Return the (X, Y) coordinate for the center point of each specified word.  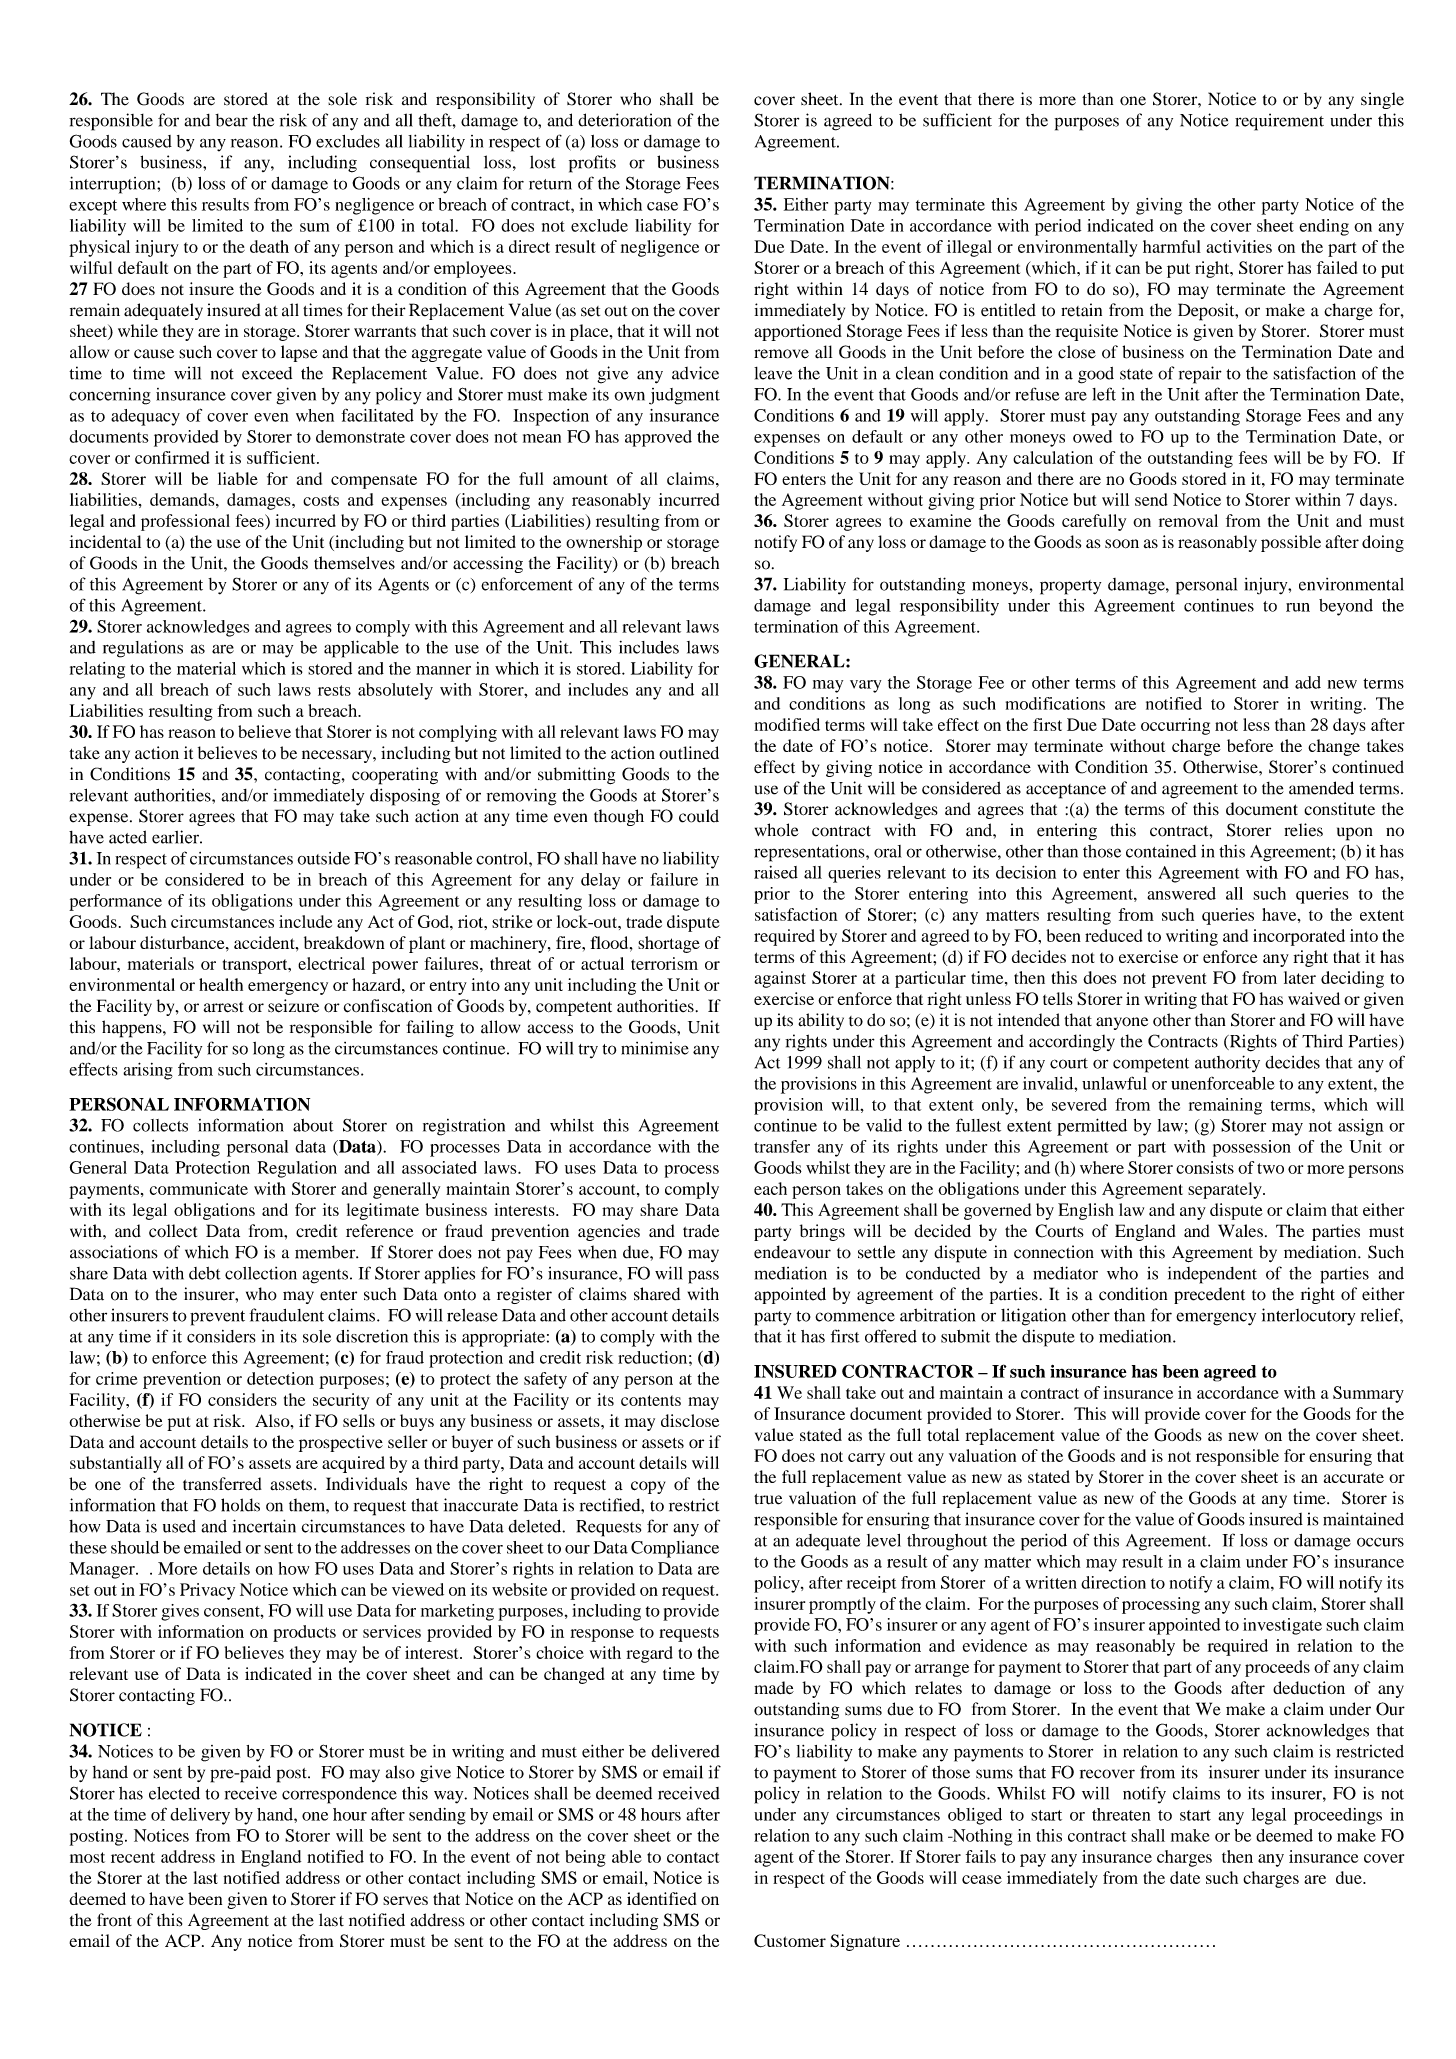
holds (240, 1505)
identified (662, 1898)
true (768, 1499)
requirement (1279, 122)
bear (231, 120)
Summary (1368, 1394)
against (780, 979)
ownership (604, 543)
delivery (200, 1816)
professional (185, 522)
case (662, 206)
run (1298, 607)
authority (1227, 1064)
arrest (223, 1007)
